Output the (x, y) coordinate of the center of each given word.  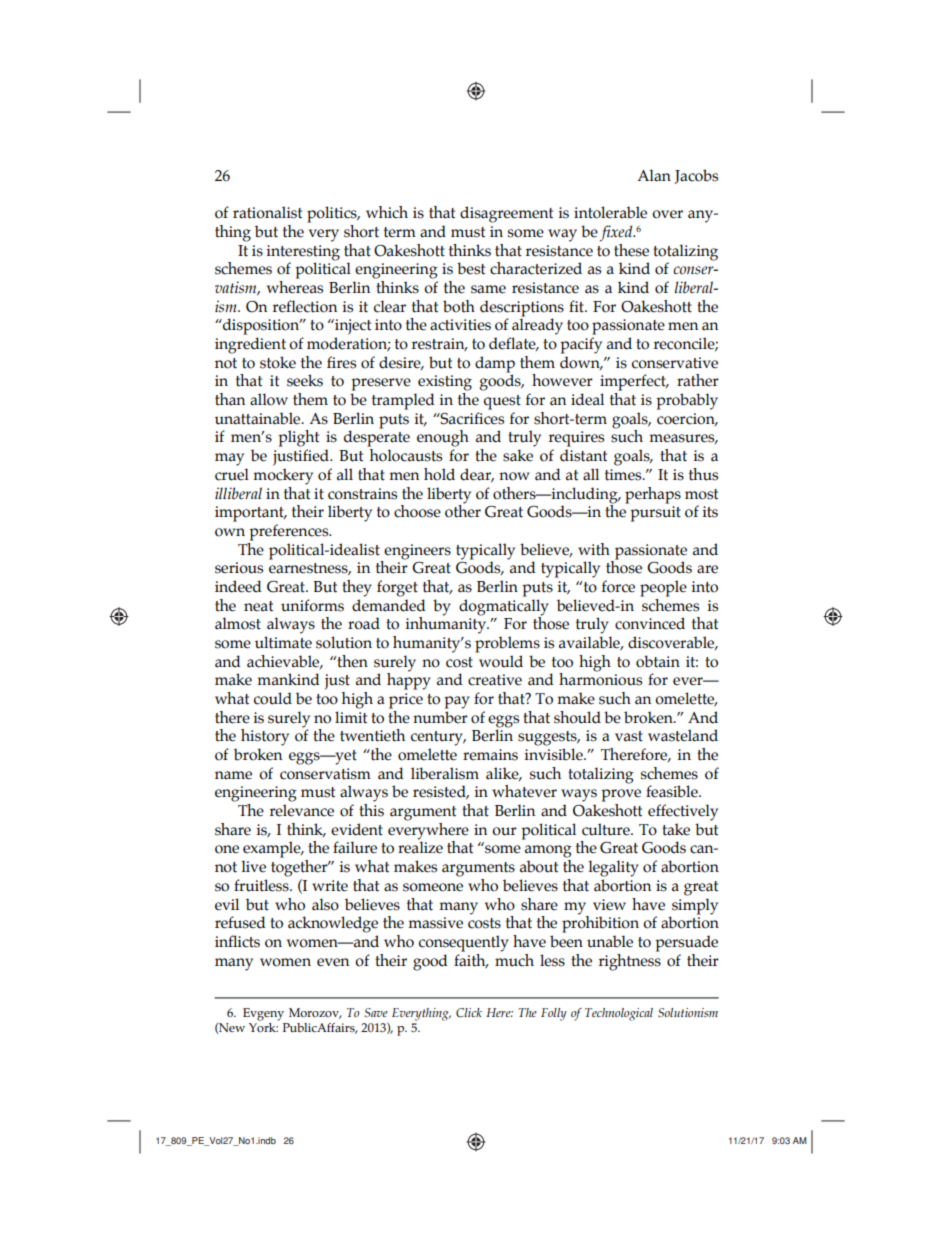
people (663, 588)
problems (507, 644)
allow (269, 399)
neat (258, 606)
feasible (673, 791)
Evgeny (263, 1014)
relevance (302, 810)
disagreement (506, 214)
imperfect (634, 382)
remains (490, 755)
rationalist (267, 212)
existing (445, 383)
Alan (654, 175)
